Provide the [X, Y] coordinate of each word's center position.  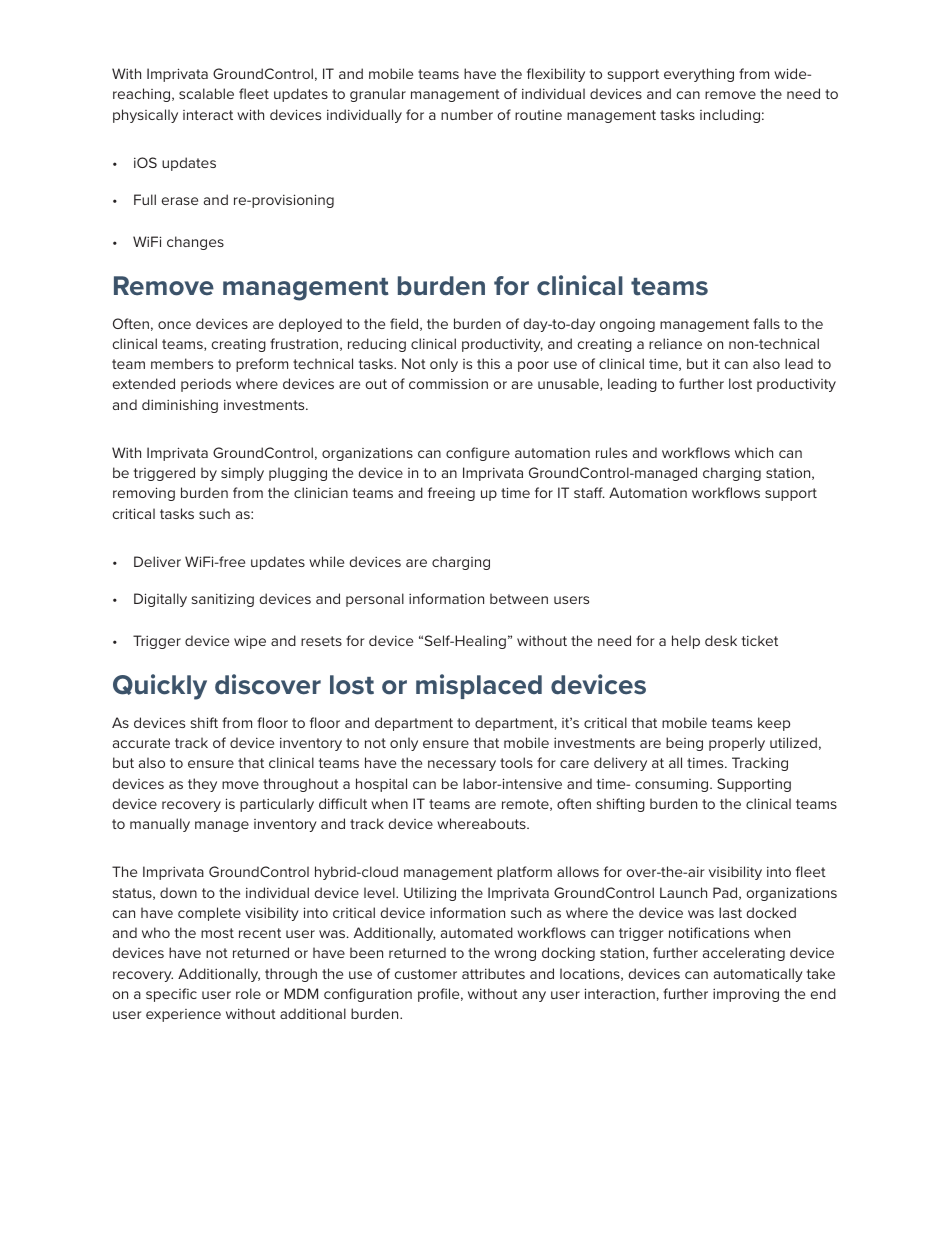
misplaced [479, 686]
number [467, 114]
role [248, 993]
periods [206, 385]
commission [448, 384]
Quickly [160, 687]
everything [699, 75]
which [754, 452]
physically [145, 116]
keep [774, 724]
